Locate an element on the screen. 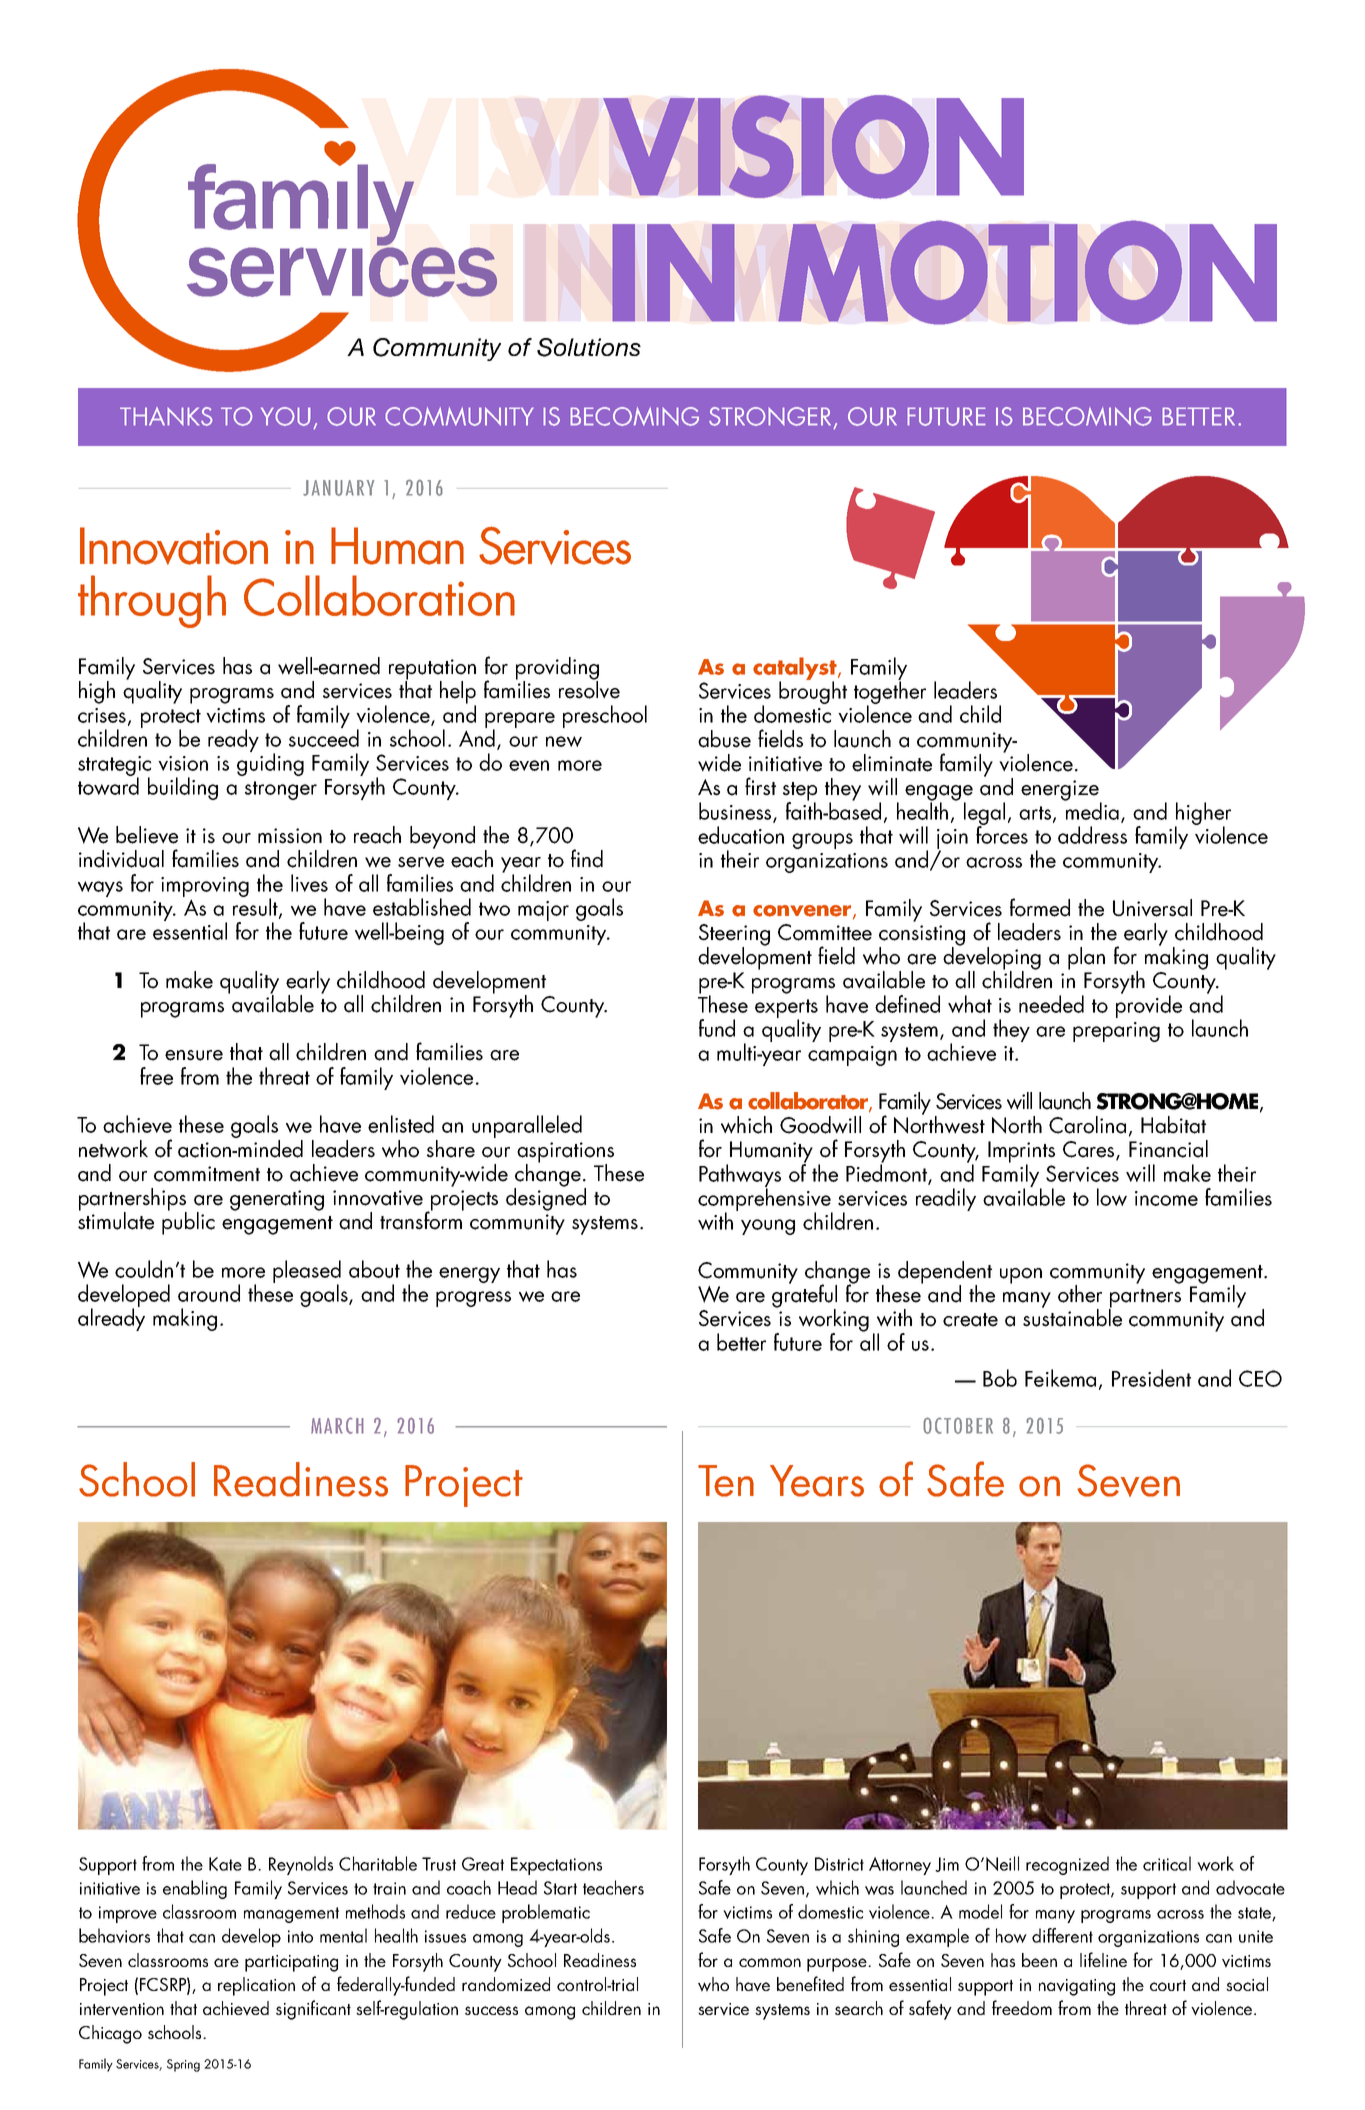 This screenshot has height=2110, width=1365. replication is located at coordinates (256, 1986).
